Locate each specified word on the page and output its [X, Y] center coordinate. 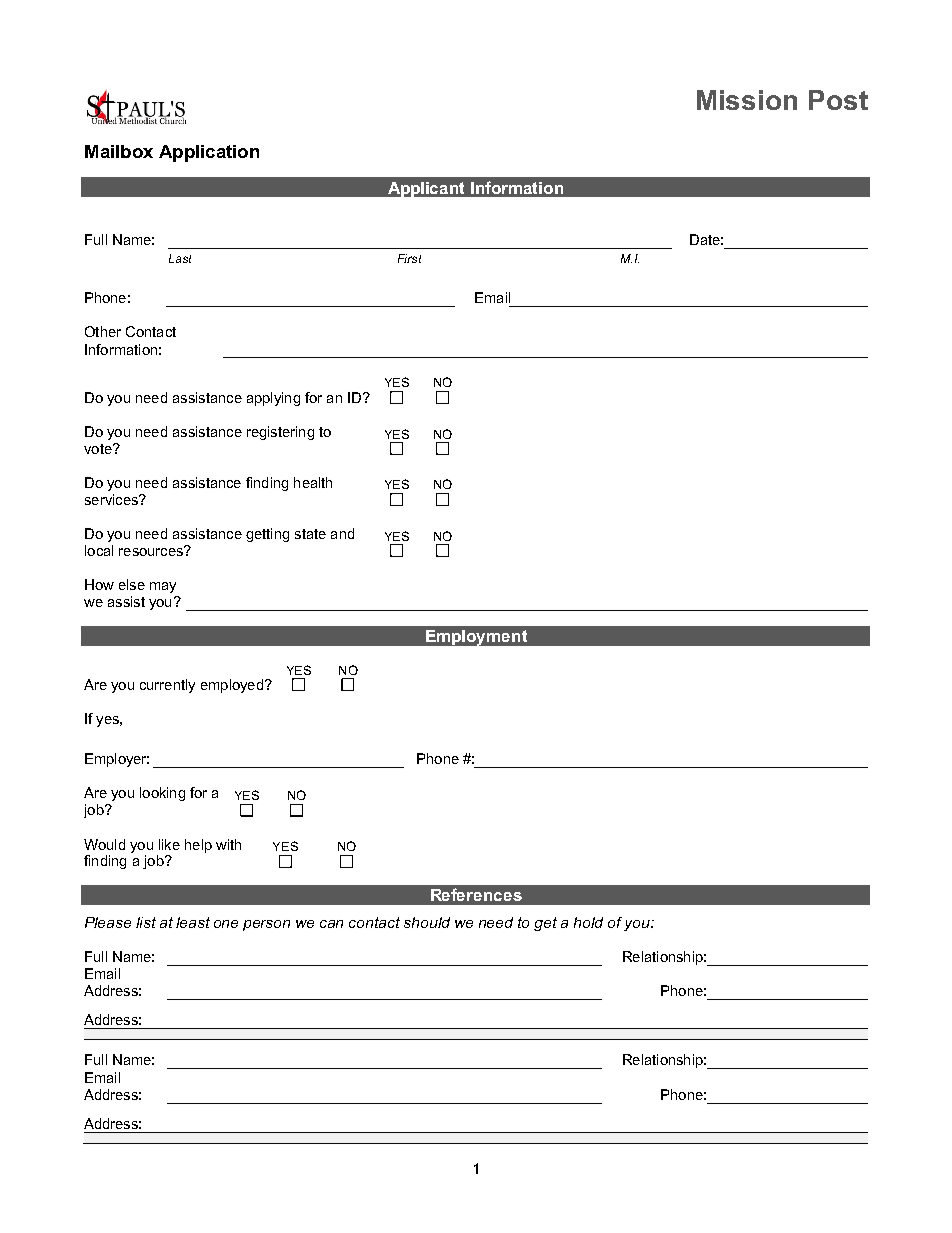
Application [209, 153]
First [409, 258]
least [193, 922]
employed [232, 686]
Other [103, 331]
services [112, 499]
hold [588, 922]
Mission [747, 100]
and [342, 533]
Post [838, 100]
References [476, 894]
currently [167, 686]
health [313, 482]
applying [273, 399]
